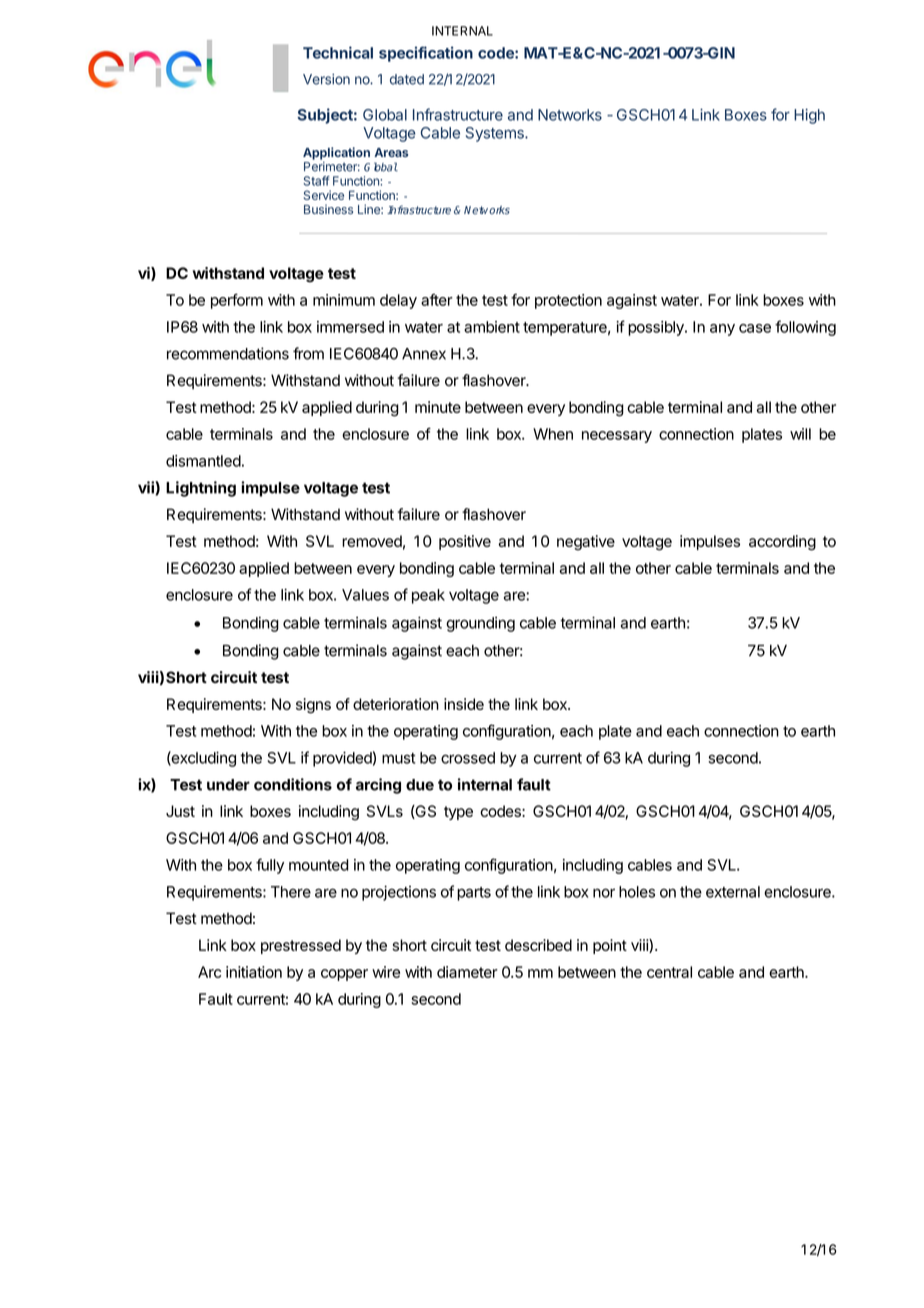 The height and width of the screenshot is (1308, 924). Describe the element at coordinates (809, 116) in the screenshot. I see `High` at that location.
